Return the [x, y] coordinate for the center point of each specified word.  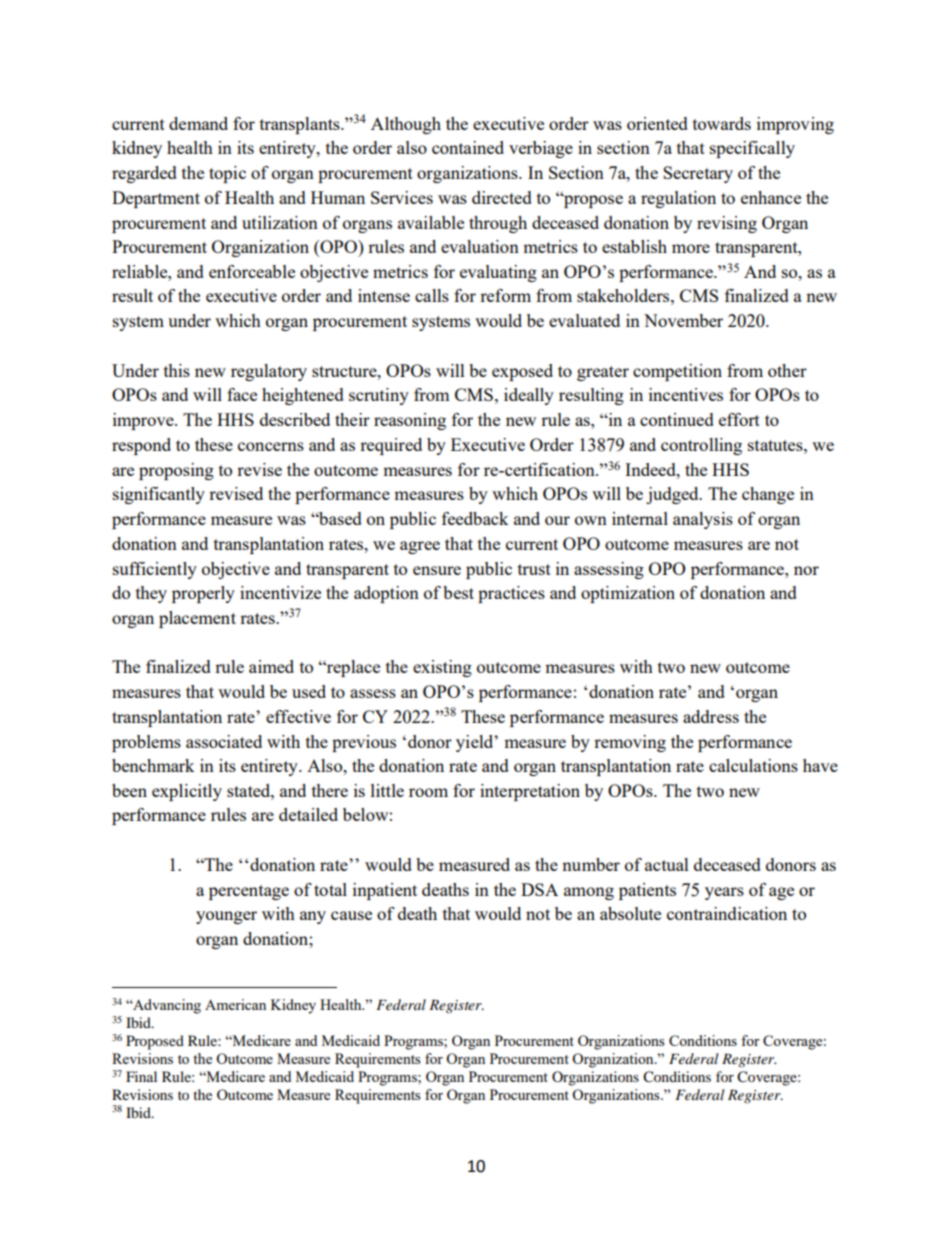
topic [227, 174]
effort [739, 419]
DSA [539, 889]
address [711, 716]
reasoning [410, 421]
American [235, 1004]
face [242, 394]
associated [224, 741]
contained [468, 147]
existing [442, 668]
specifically [752, 149]
